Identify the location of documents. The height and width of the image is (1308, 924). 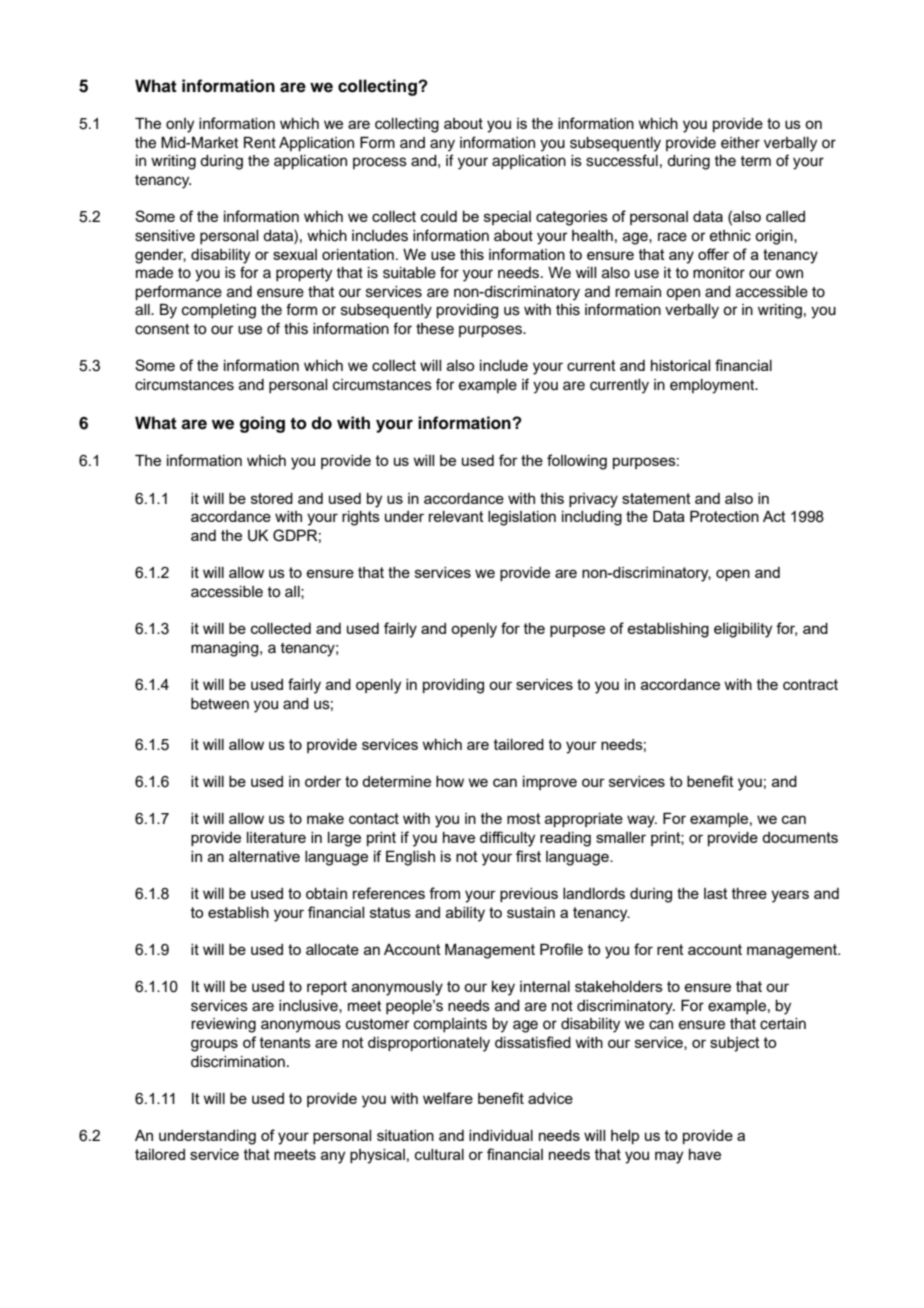
(800, 837).
